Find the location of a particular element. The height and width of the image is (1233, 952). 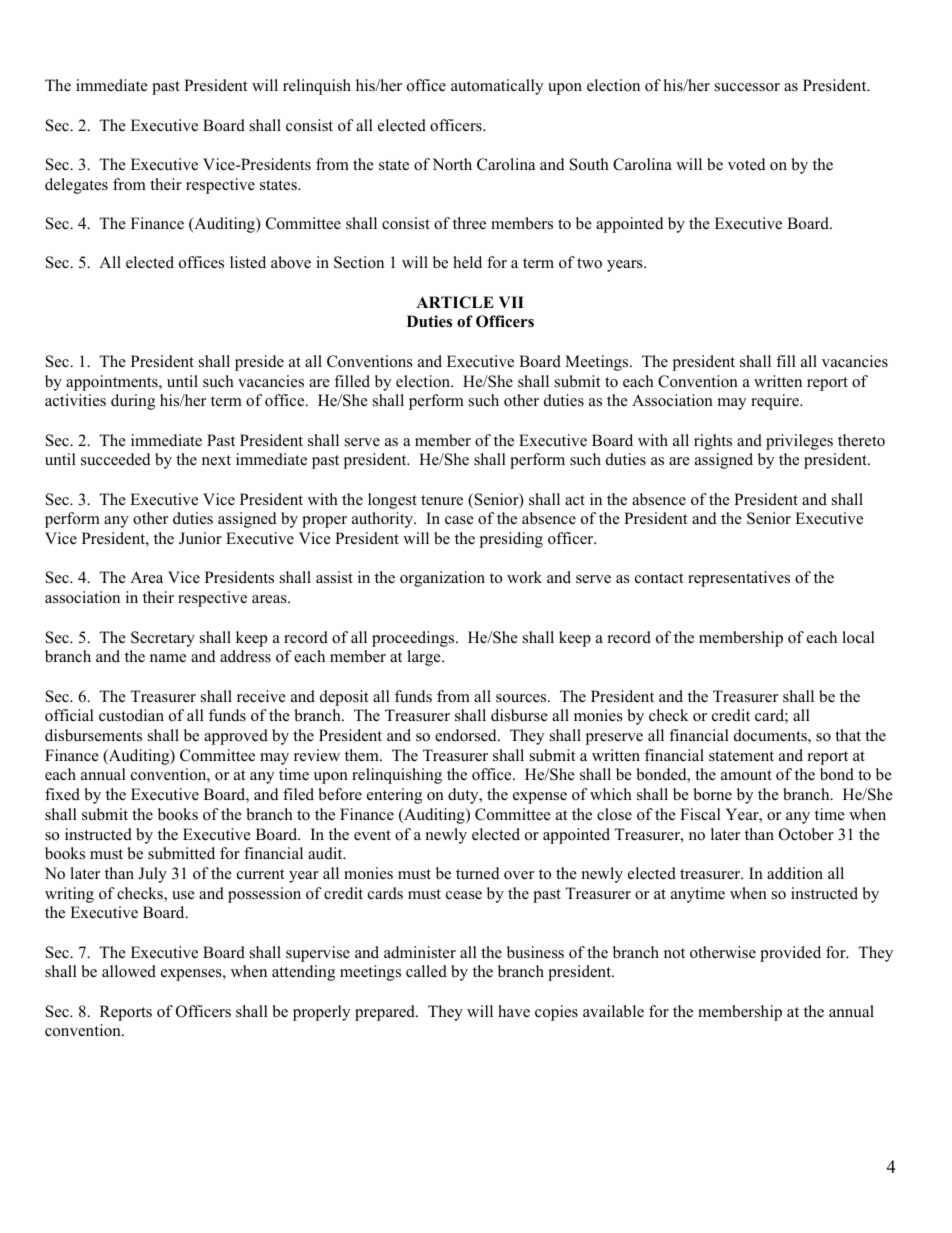

during is located at coordinates (133, 402).
